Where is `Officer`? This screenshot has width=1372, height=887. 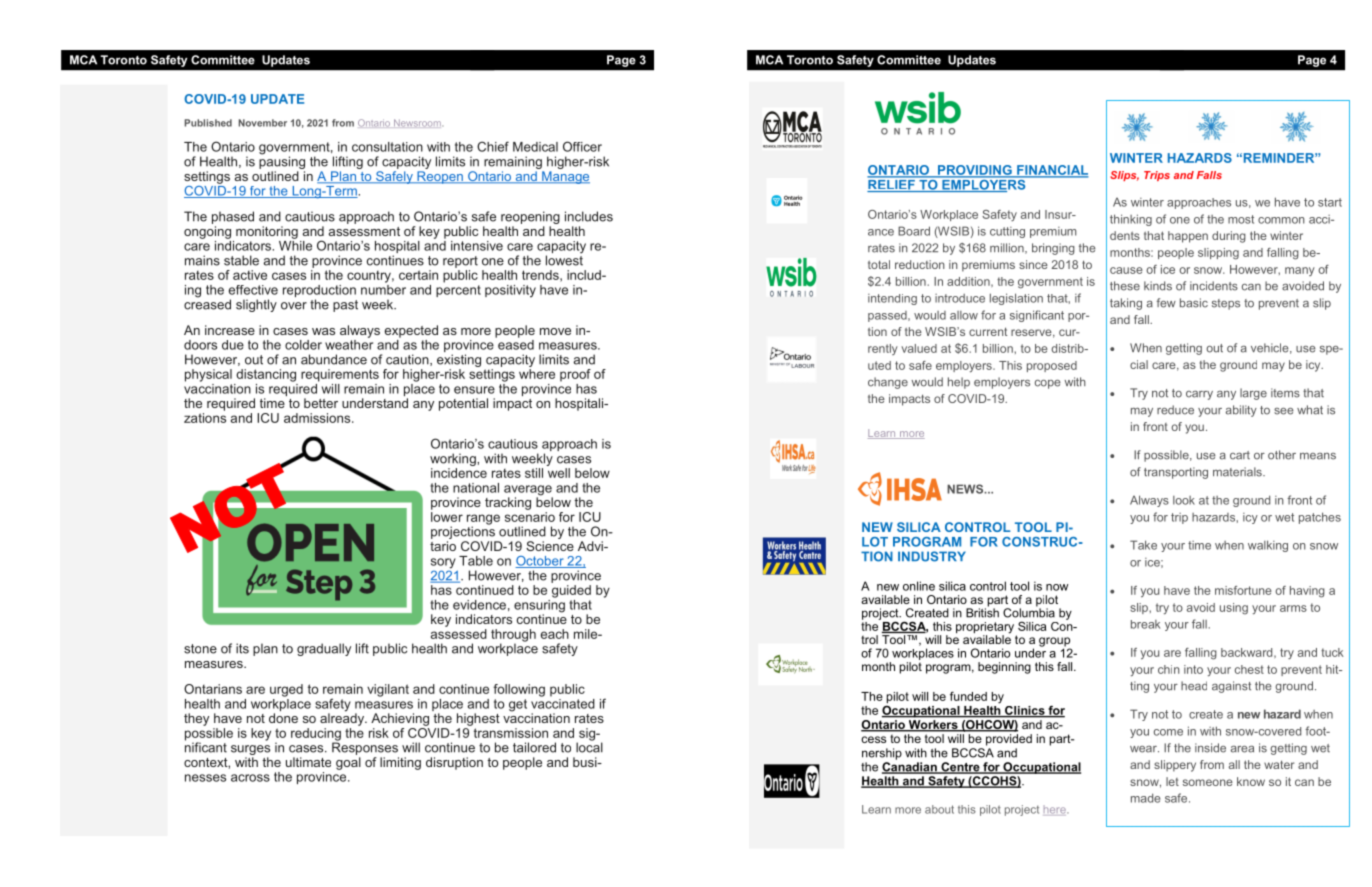
Officer is located at coordinates (582, 146).
